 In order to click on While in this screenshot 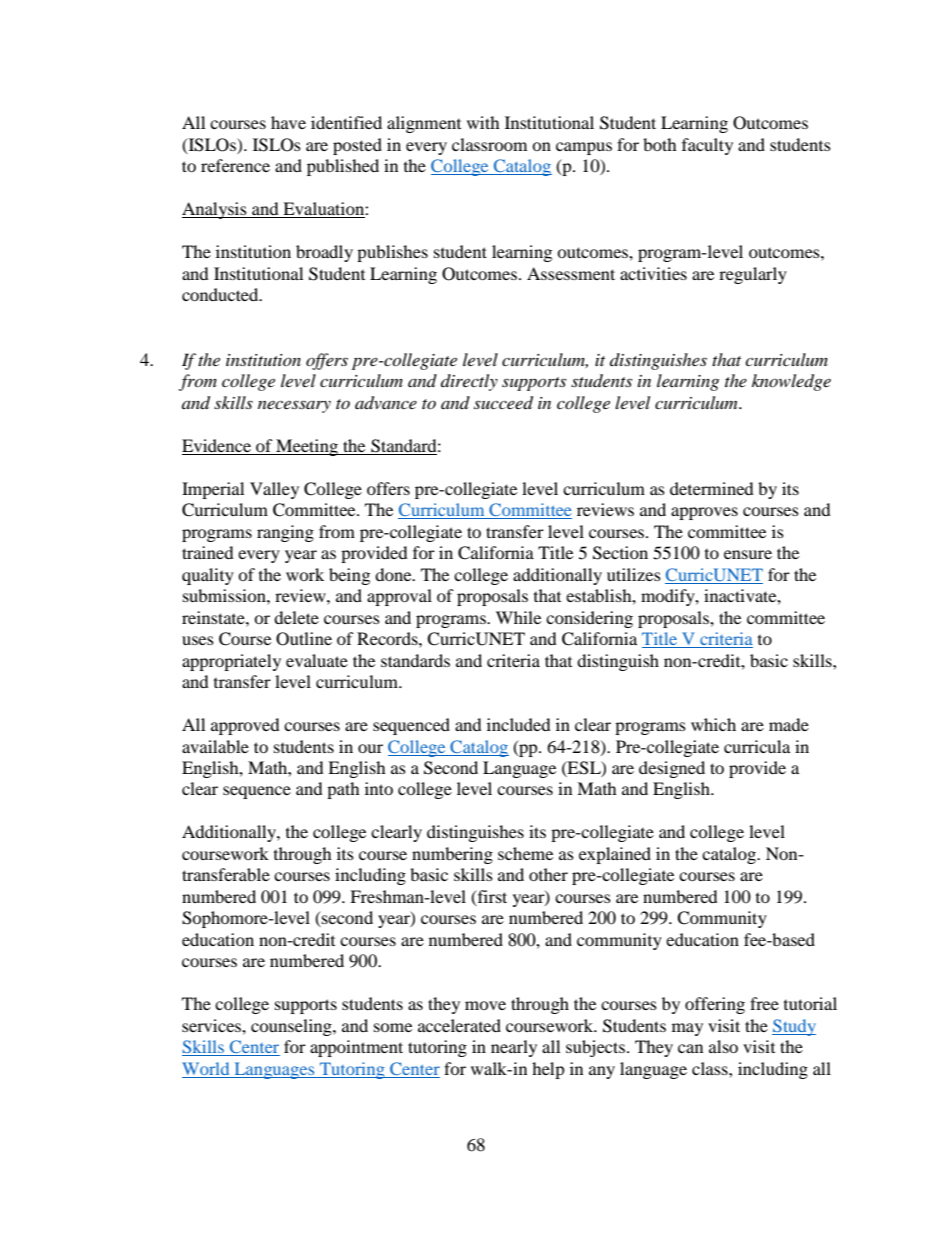, I will do `click(518, 617)`.
